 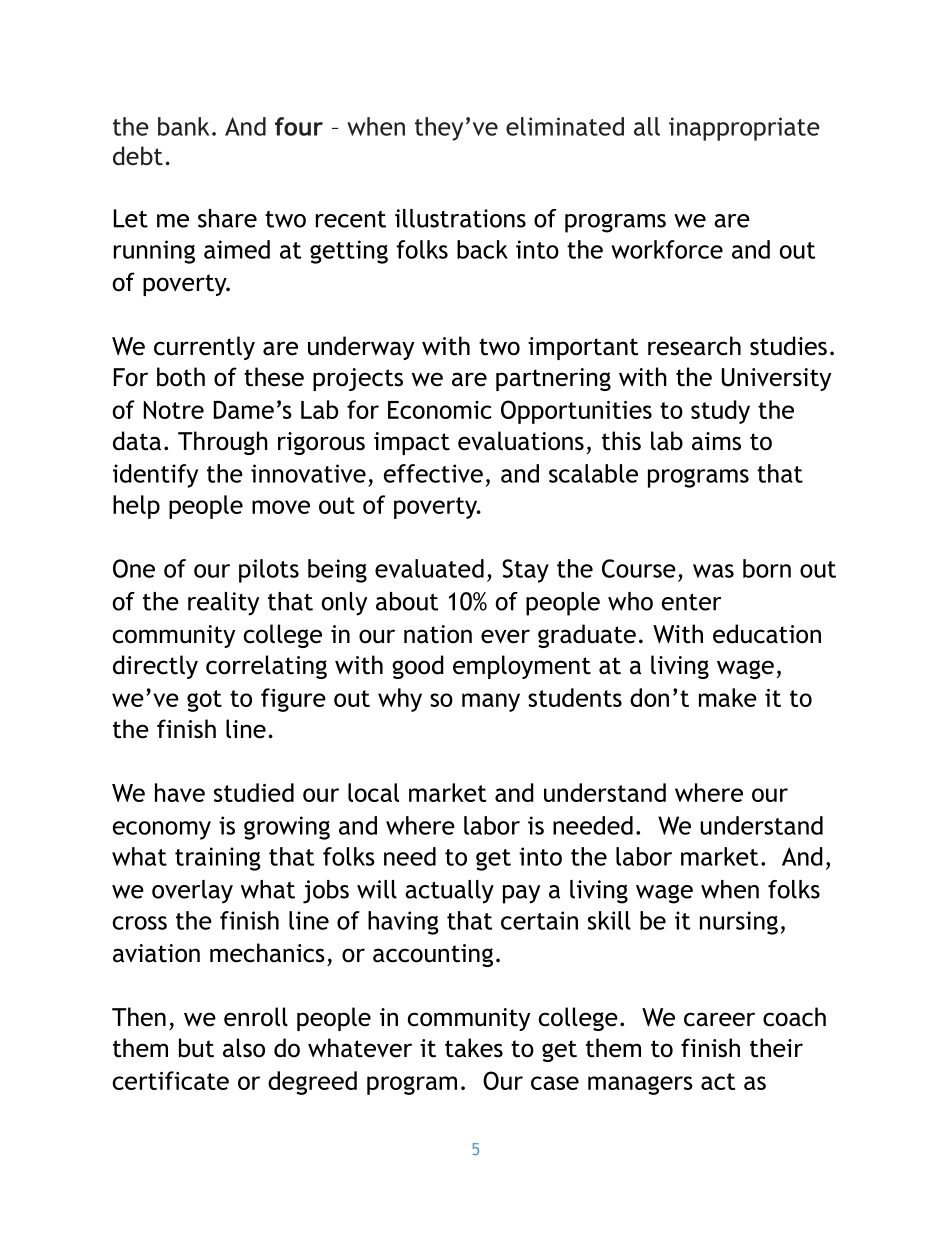 What do you see at coordinates (692, 602) in the screenshot?
I see `enter` at bounding box center [692, 602].
